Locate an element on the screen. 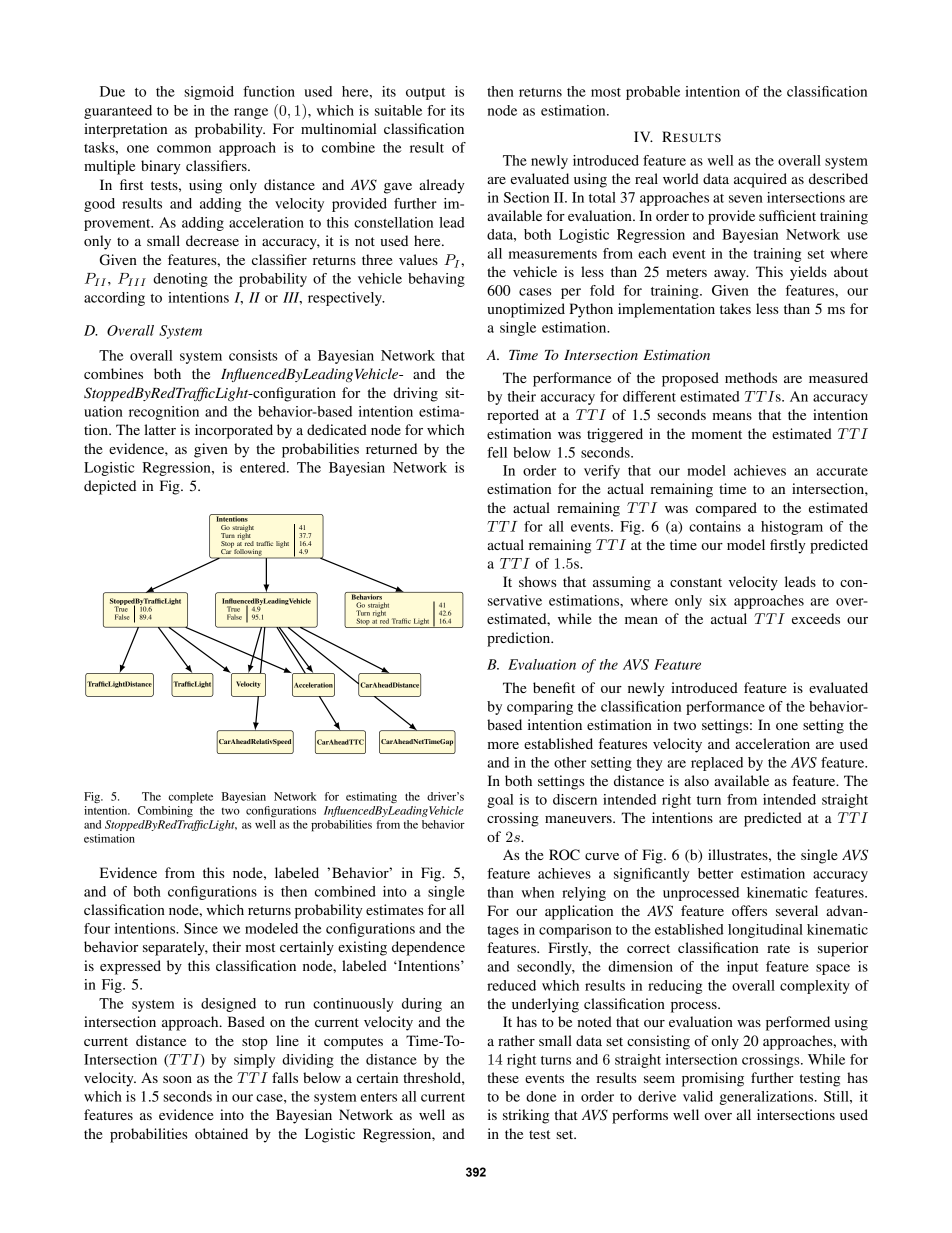  soon is located at coordinates (177, 1079).
